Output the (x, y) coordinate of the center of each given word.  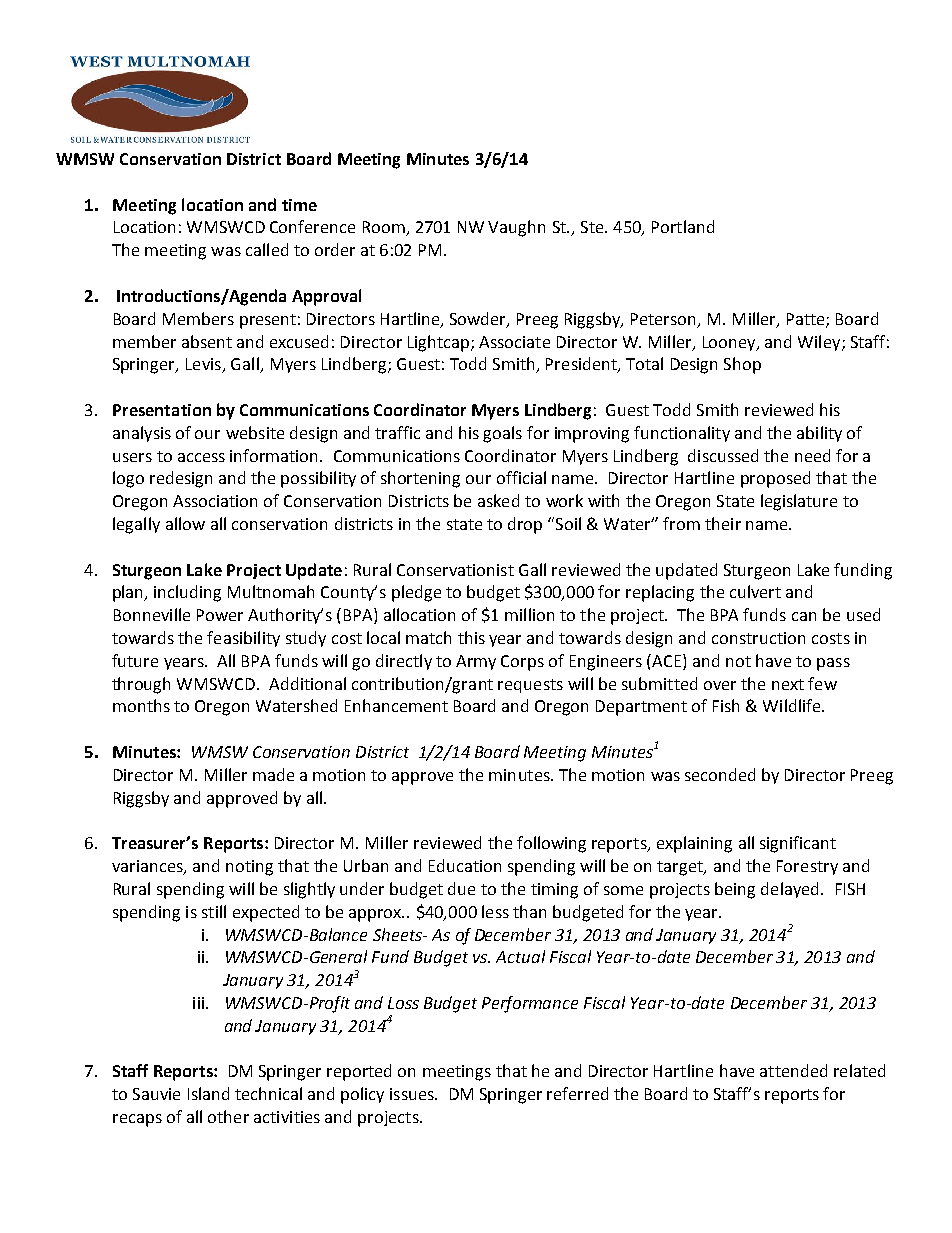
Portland (683, 226)
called (267, 249)
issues (413, 1094)
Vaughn (516, 228)
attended (793, 1070)
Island (208, 1093)
